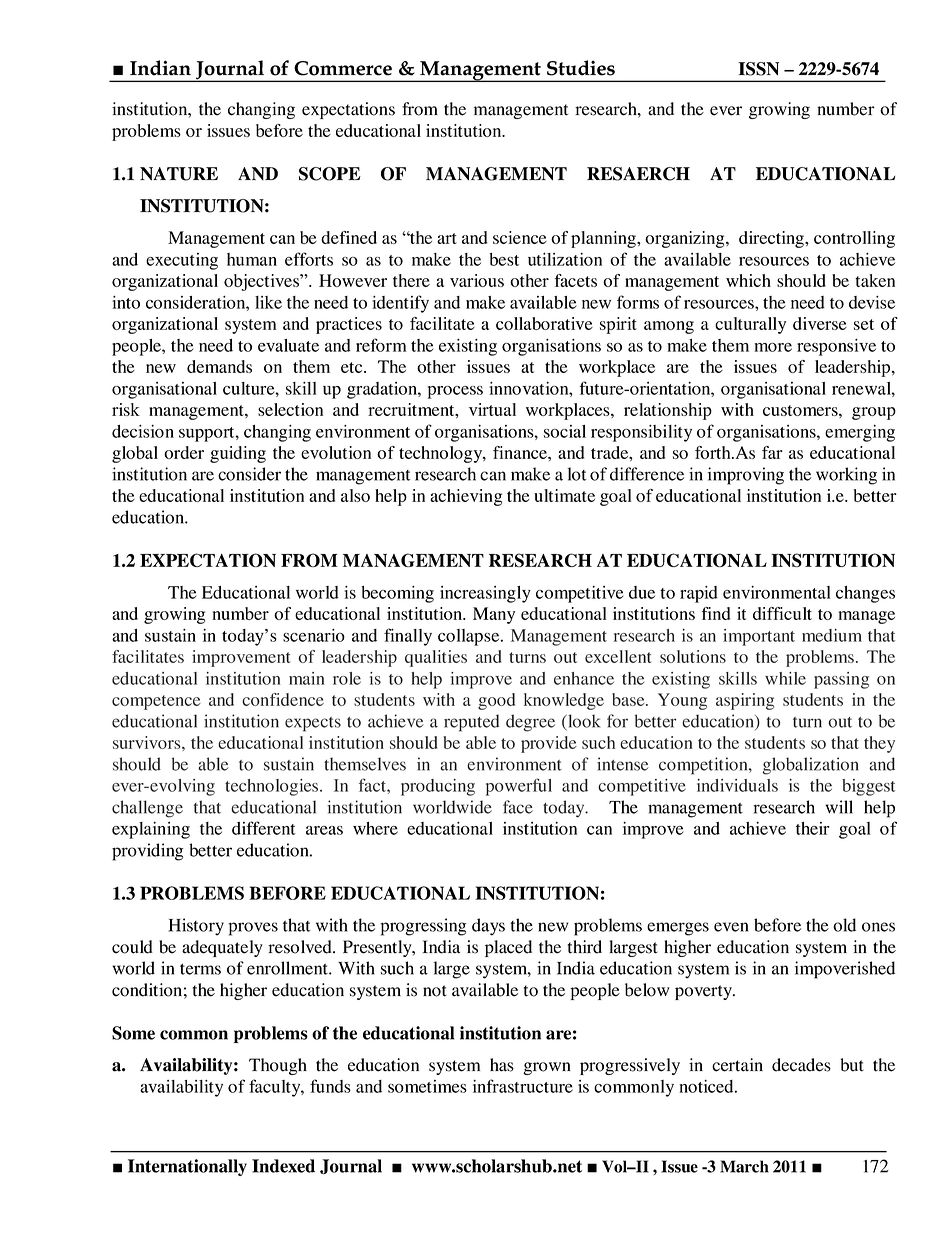 The image size is (952, 1233). Describe the element at coordinates (737, 785) in the screenshot. I see `individuals` at that location.
